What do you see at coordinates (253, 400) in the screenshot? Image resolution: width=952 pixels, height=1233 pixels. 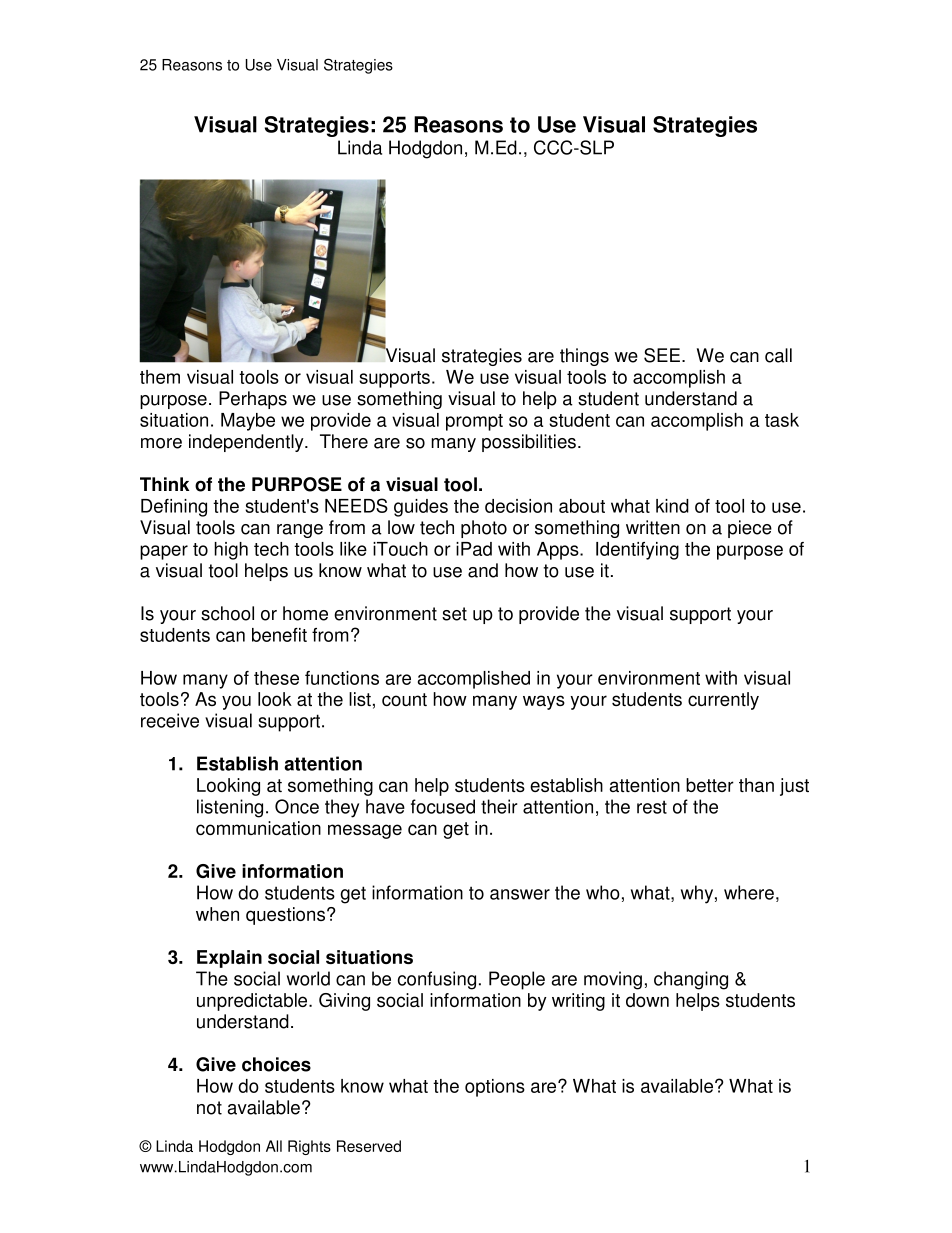 I see `Perhaps` at bounding box center [253, 400].
